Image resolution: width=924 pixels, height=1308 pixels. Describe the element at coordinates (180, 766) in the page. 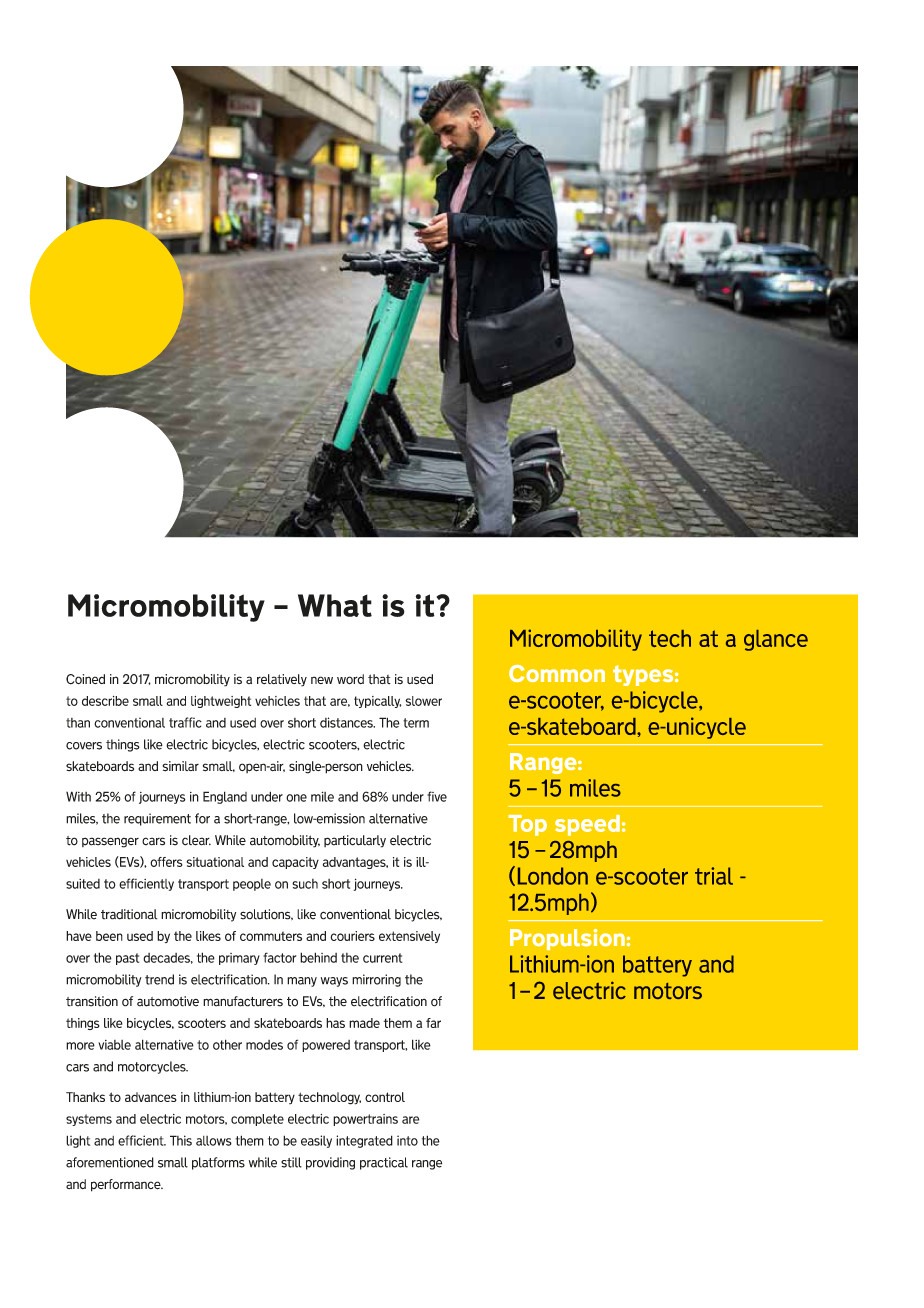

I see `similar` at that location.
